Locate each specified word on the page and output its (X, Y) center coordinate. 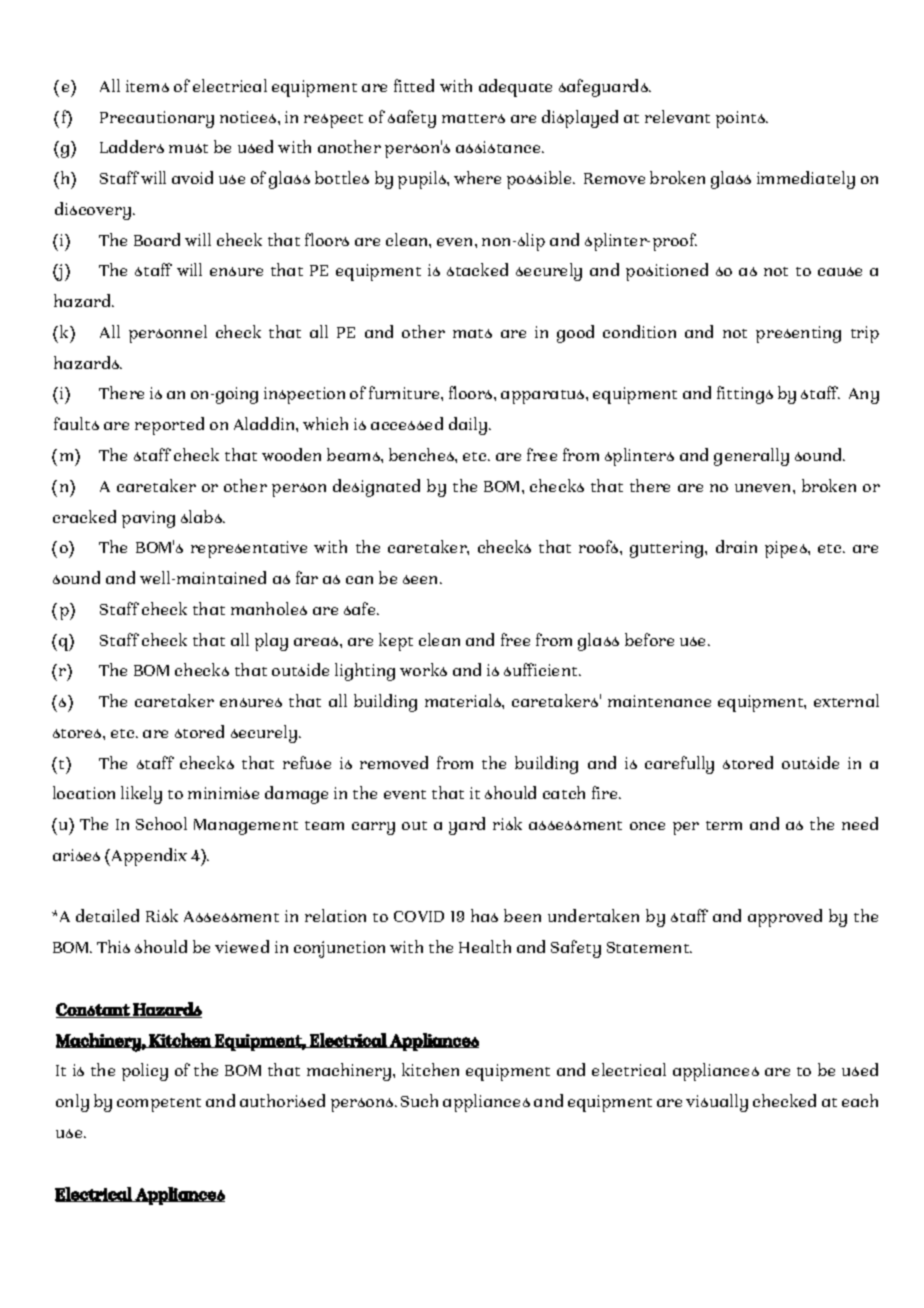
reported (169, 426)
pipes (787, 549)
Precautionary (157, 119)
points (741, 119)
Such (419, 1100)
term (724, 825)
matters (473, 118)
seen (422, 579)
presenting (798, 334)
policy (145, 1072)
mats (472, 333)
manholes (269, 608)
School (161, 823)
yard (467, 826)
